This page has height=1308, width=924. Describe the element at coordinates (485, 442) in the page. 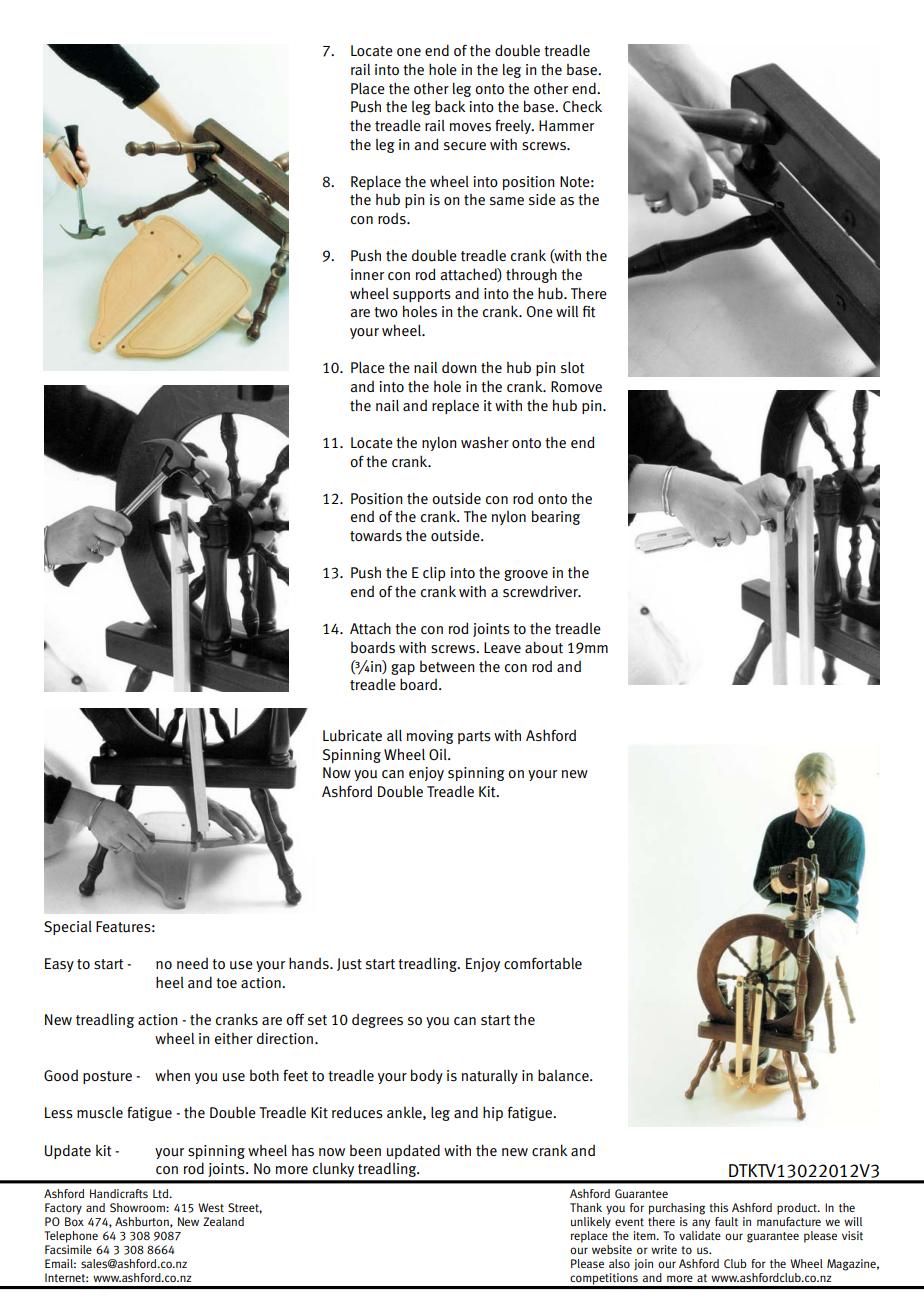

I see `washer` at that location.
